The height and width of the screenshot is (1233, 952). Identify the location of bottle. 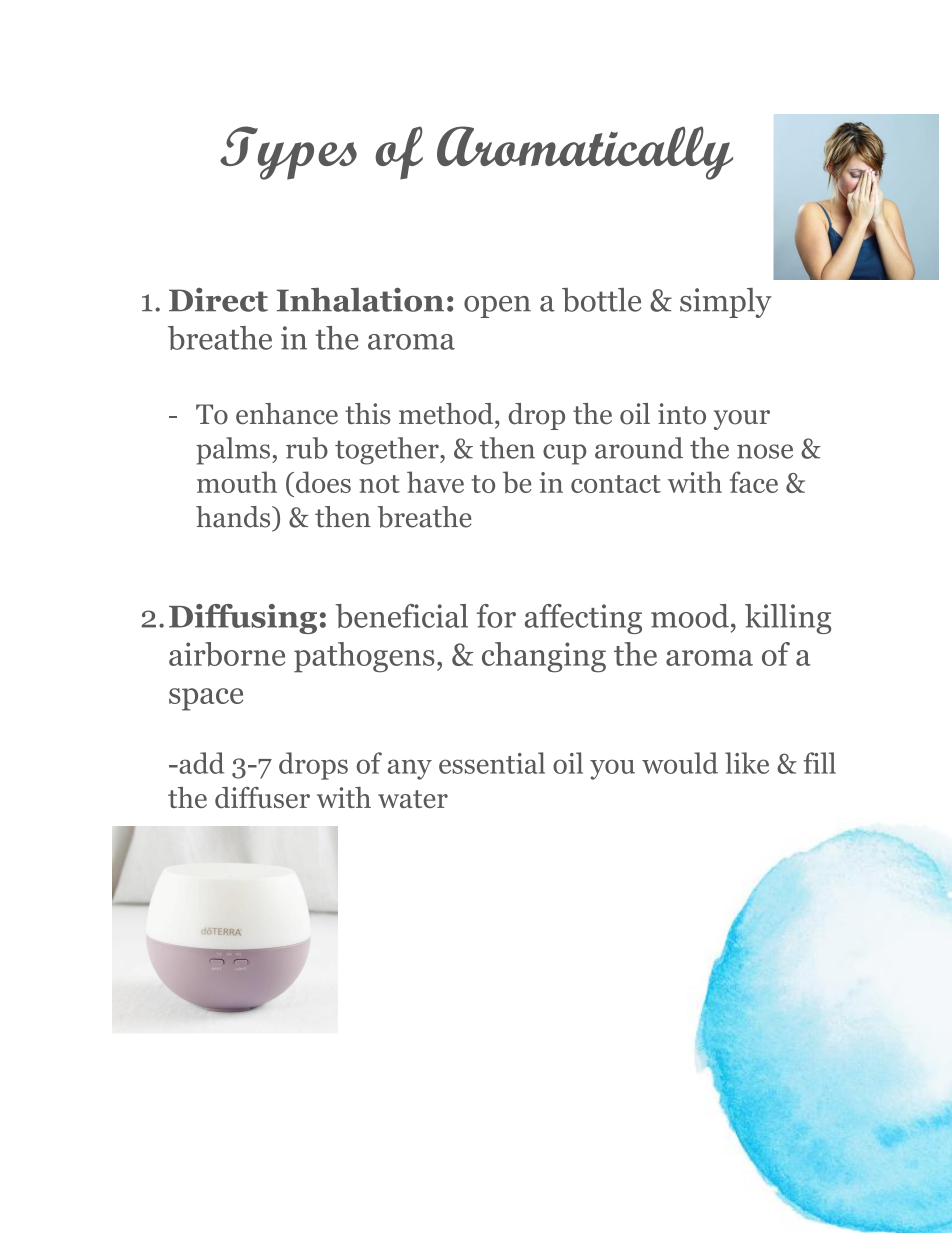
(601, 300).
